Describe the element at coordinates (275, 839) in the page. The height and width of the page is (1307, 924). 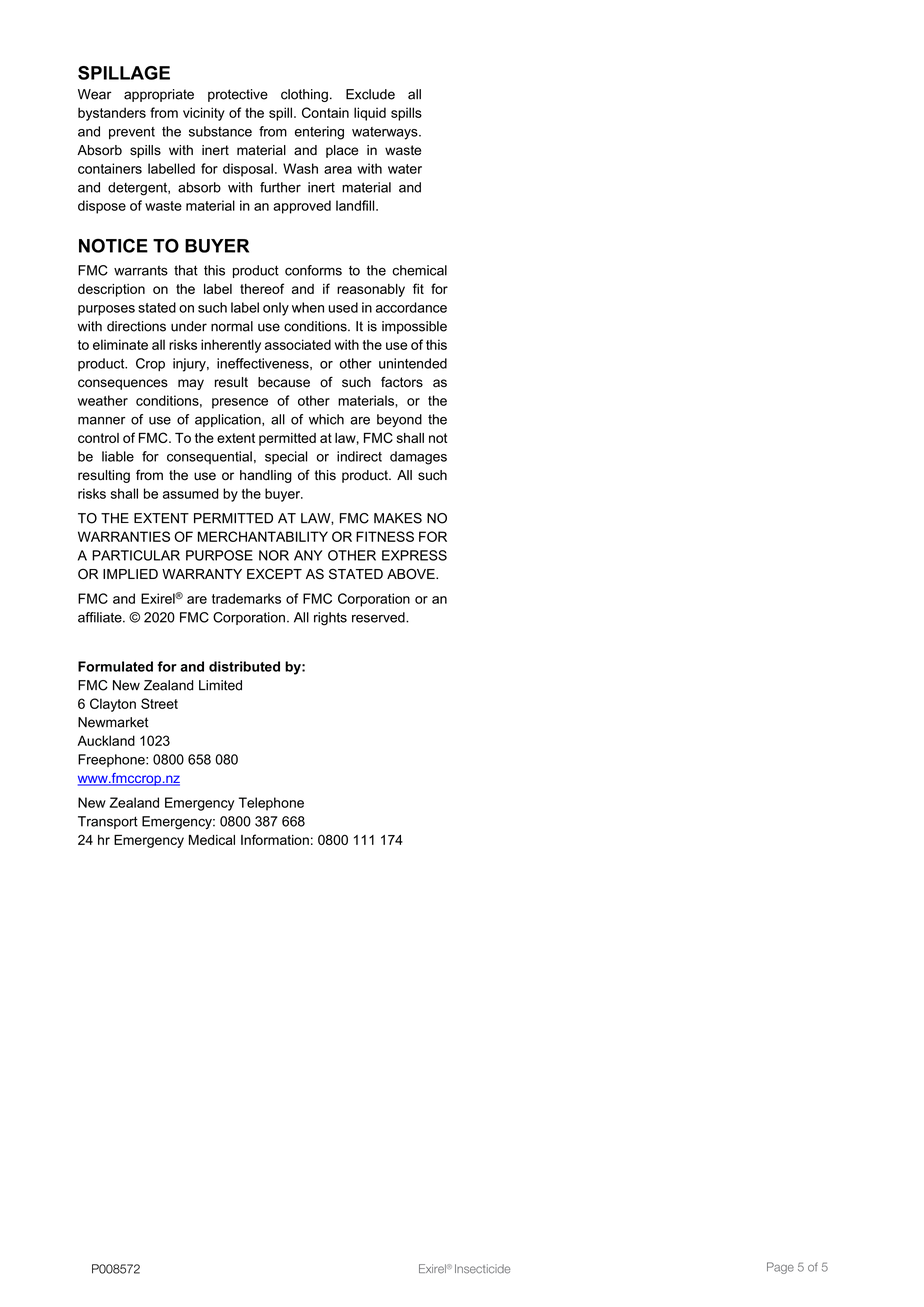
I see `Information` at that location.
